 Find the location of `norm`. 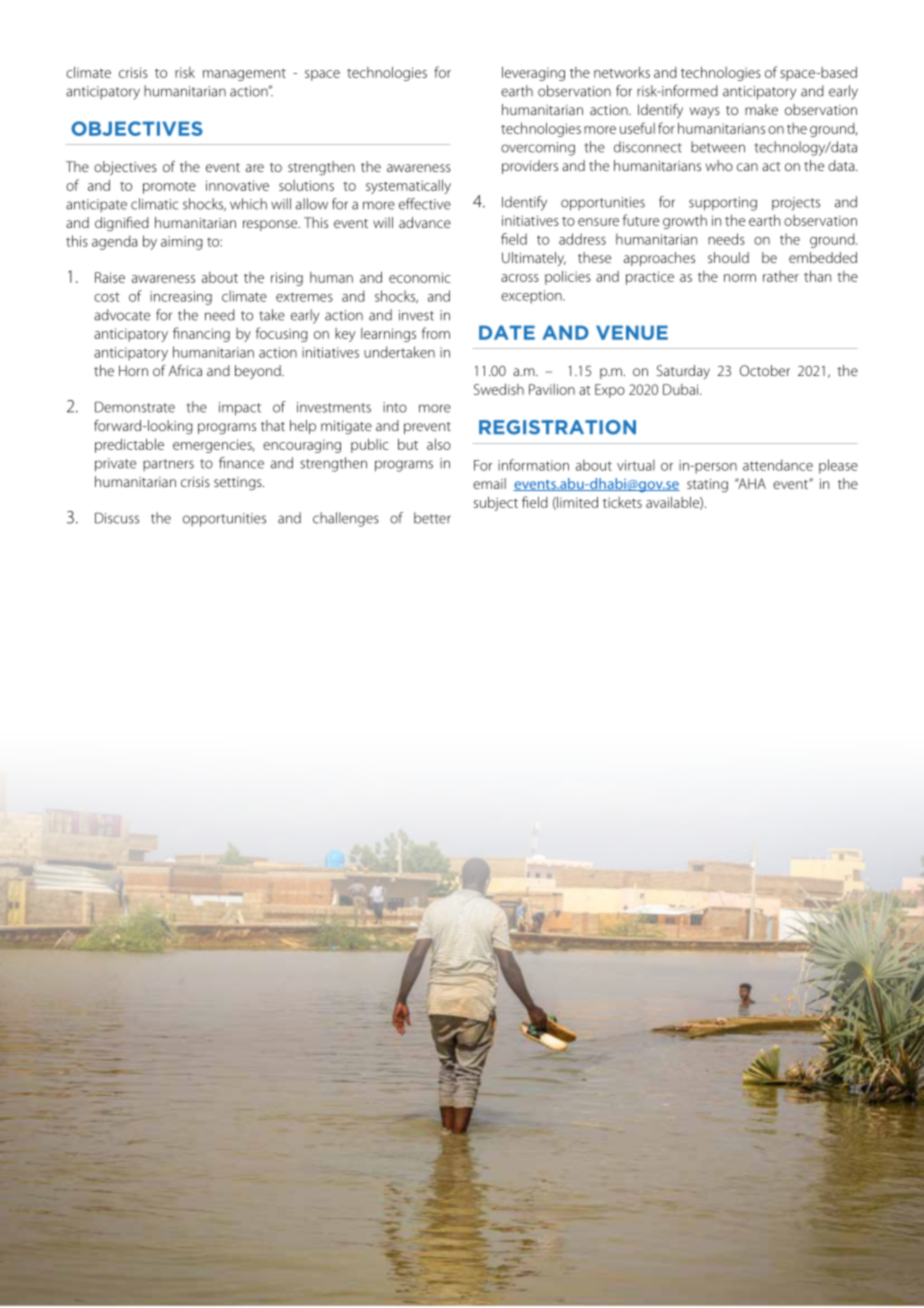

norm is located at coordinates (740, 278).
